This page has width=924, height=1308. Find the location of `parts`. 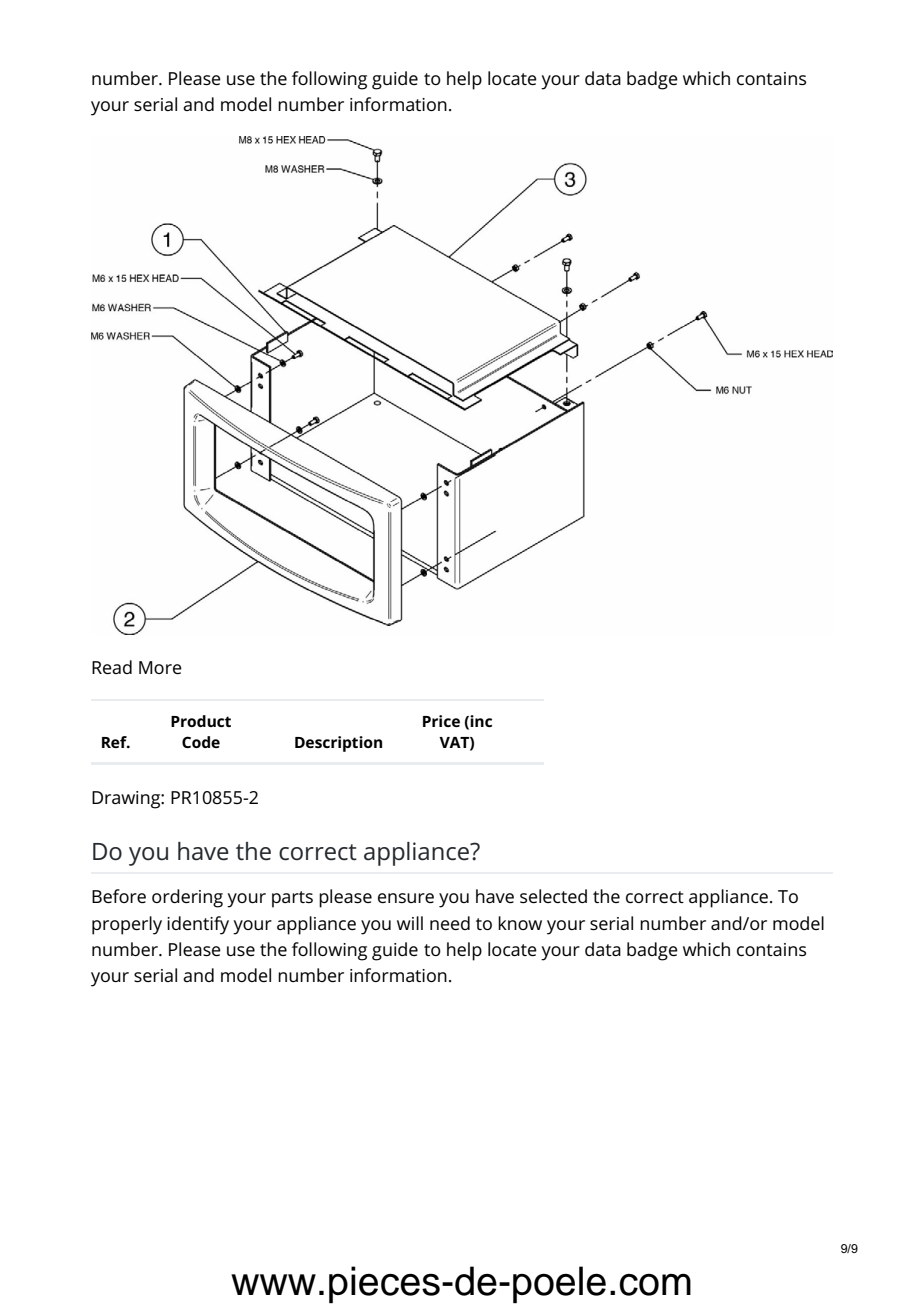

parts is located at coordinates (292, 899).
